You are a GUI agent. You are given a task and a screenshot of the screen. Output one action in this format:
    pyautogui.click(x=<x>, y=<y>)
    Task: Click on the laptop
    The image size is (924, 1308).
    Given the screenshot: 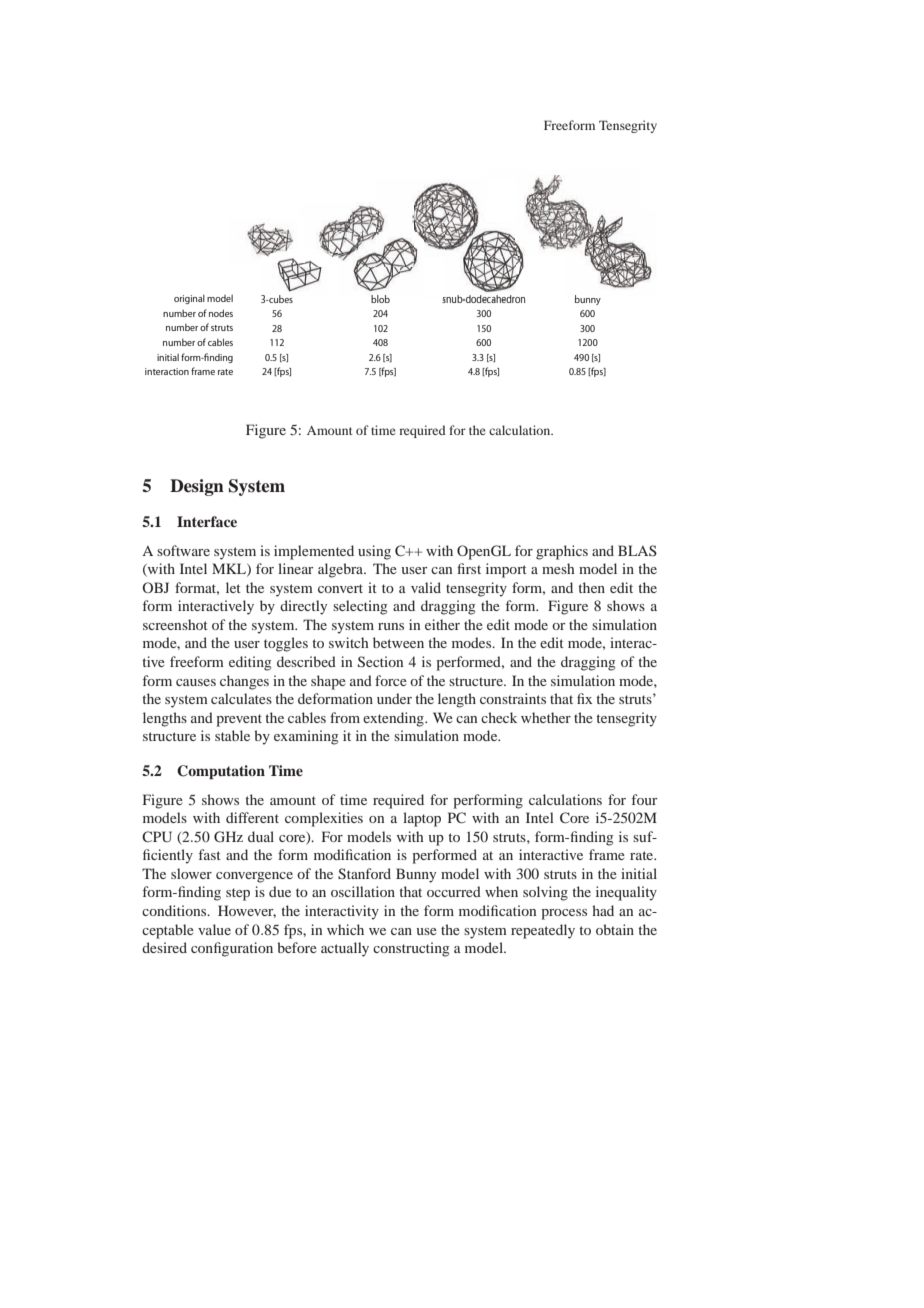 What is the action you would take?
    pyautogui.click(x=422, y=819)
